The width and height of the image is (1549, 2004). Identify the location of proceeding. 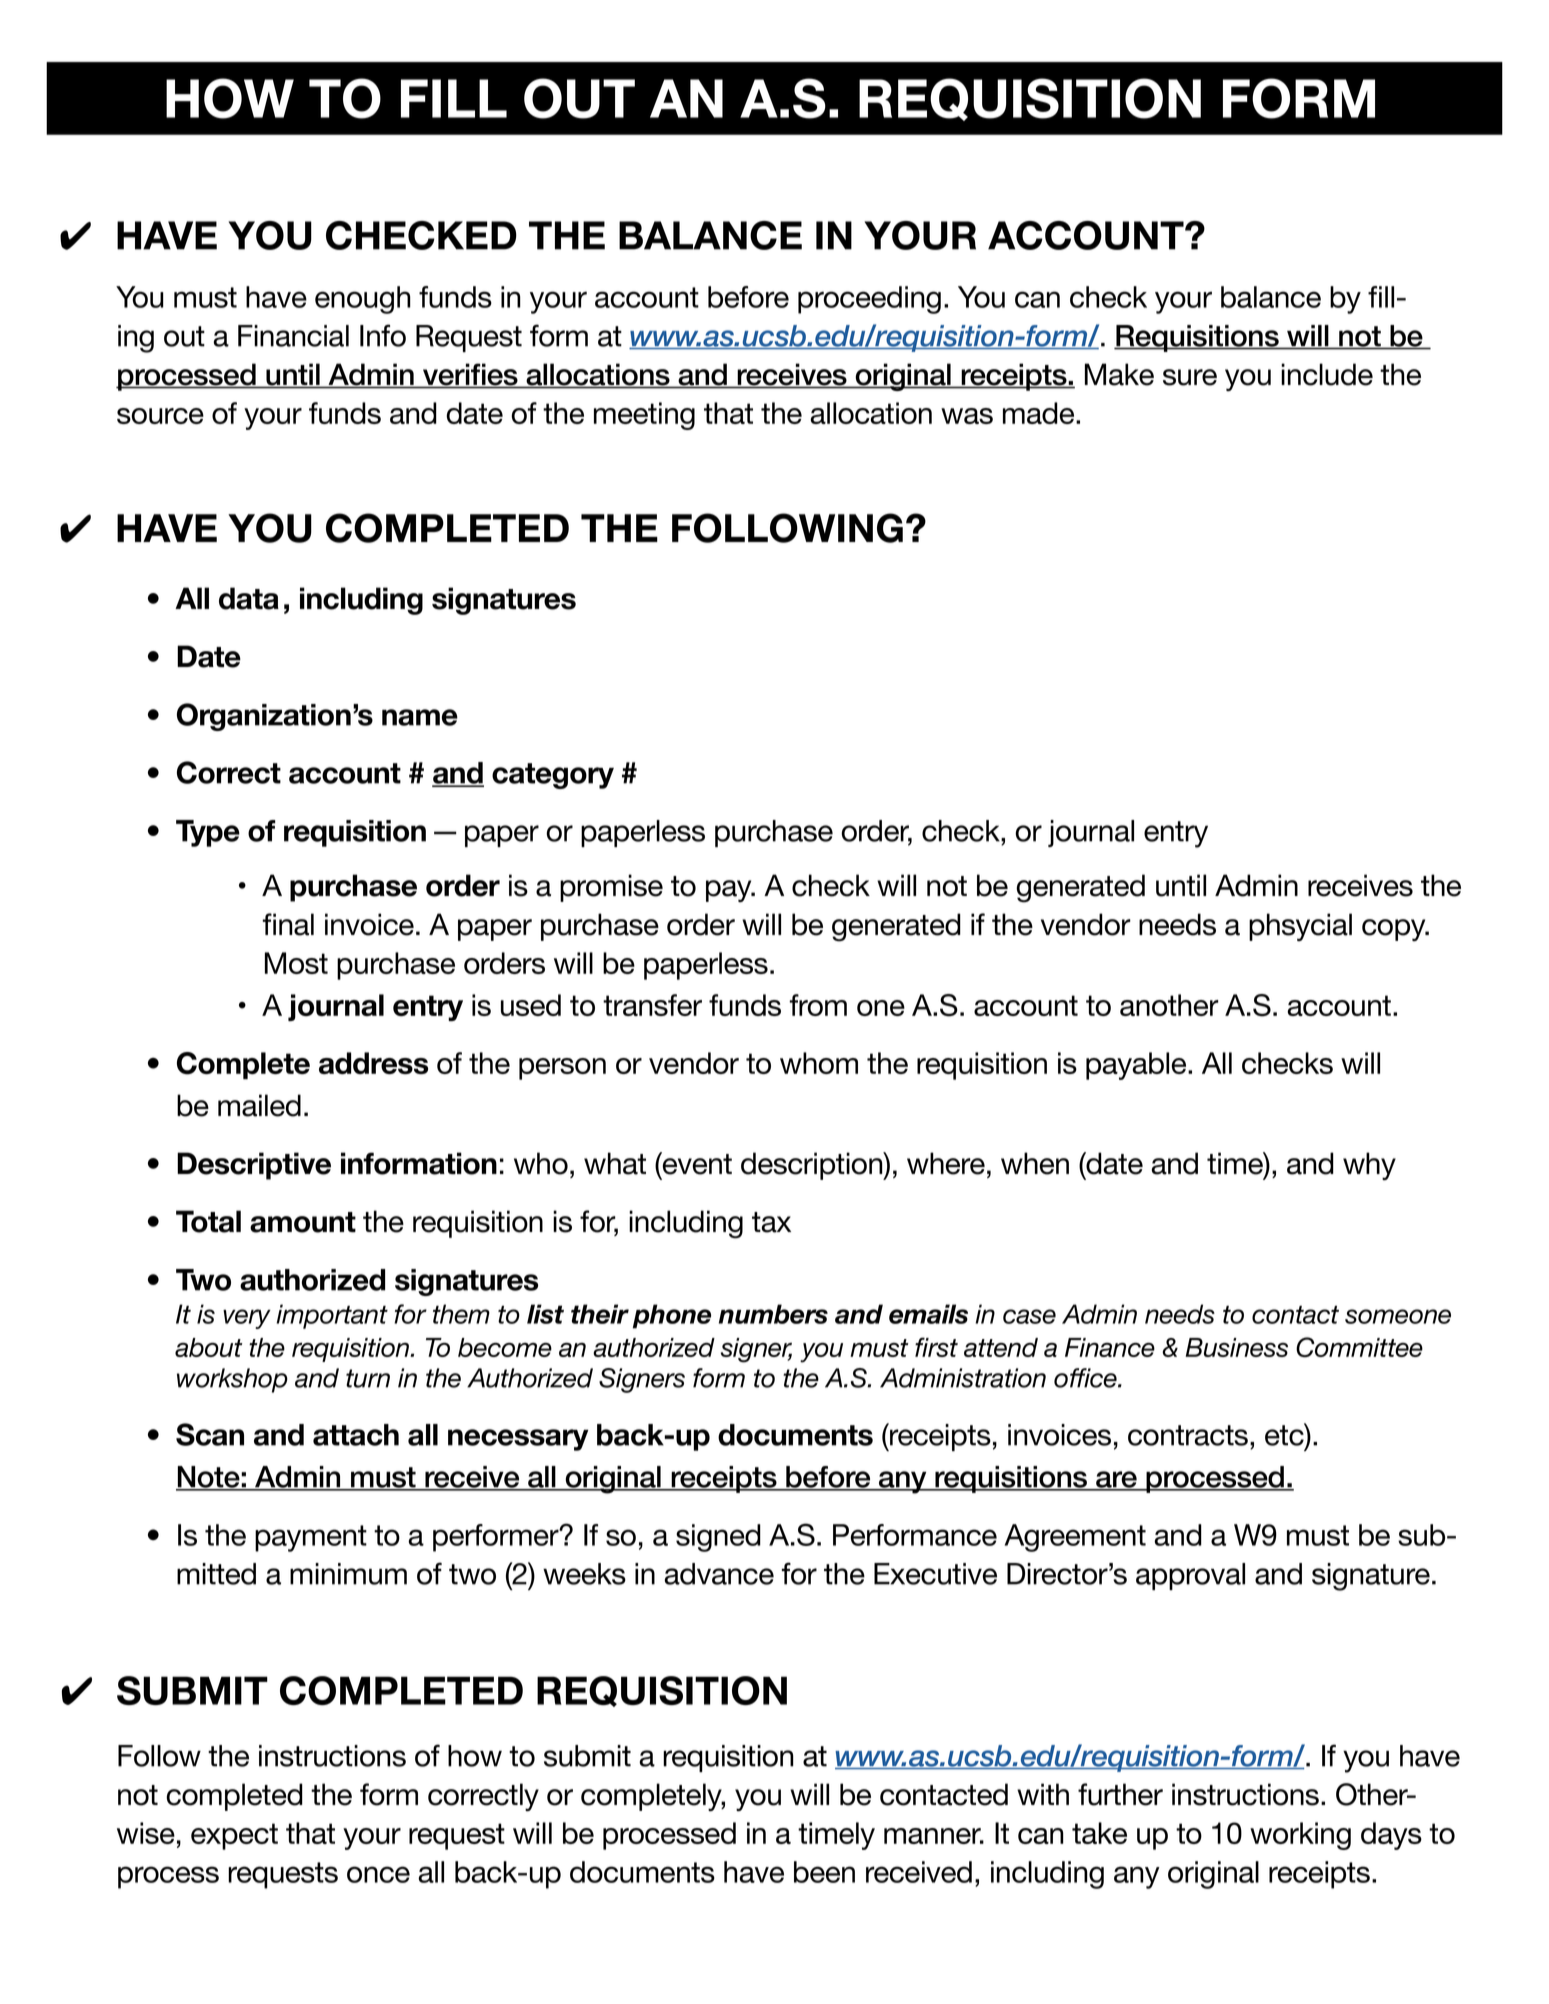
(869, 300).
